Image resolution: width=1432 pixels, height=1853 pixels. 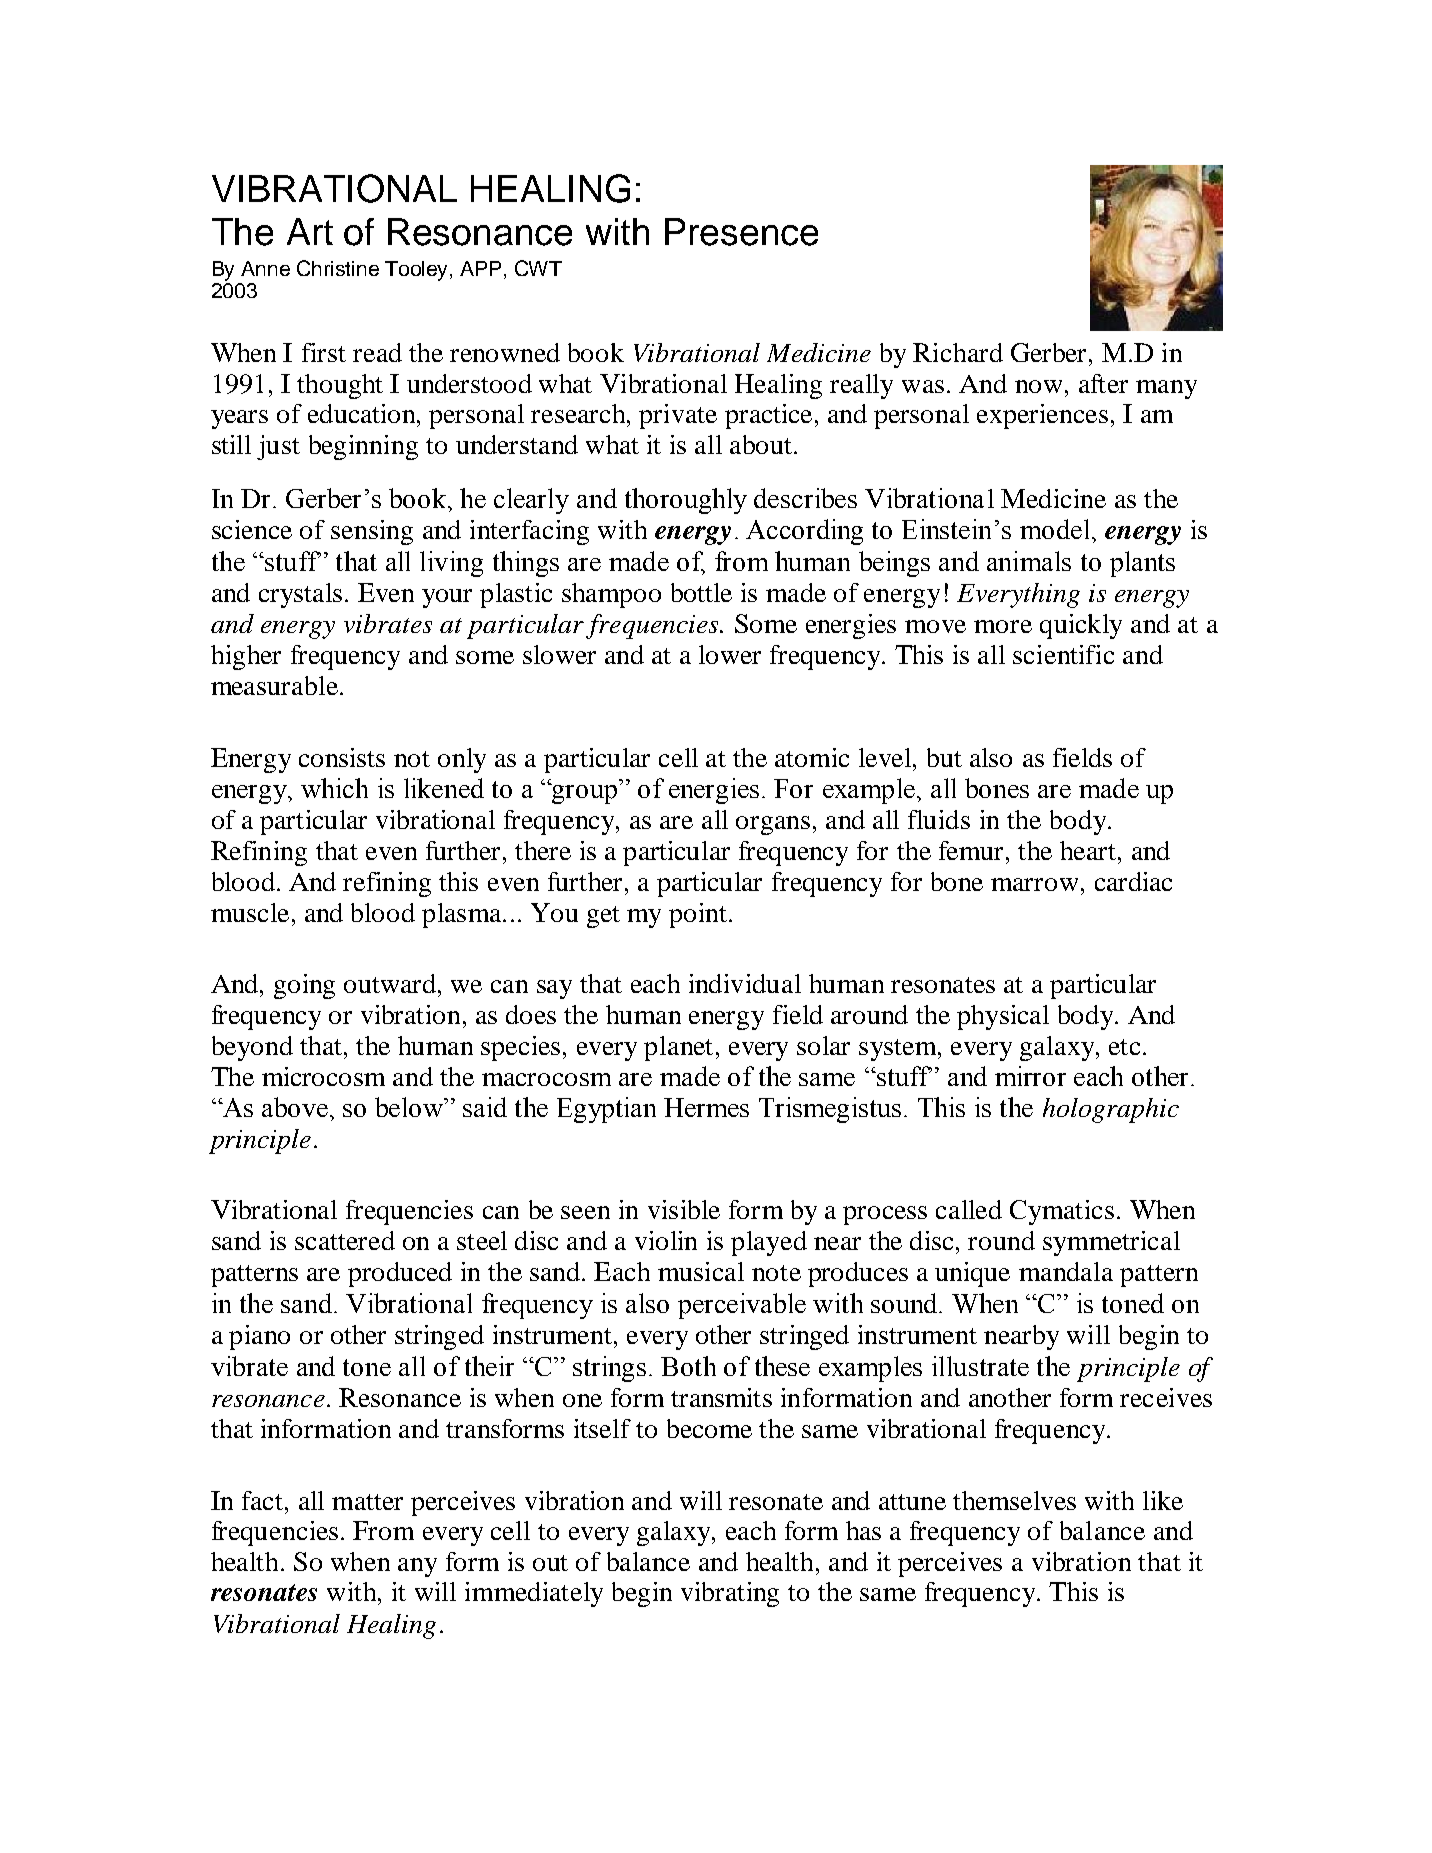 I want to click on muscle, so click(x=250, y=912).
